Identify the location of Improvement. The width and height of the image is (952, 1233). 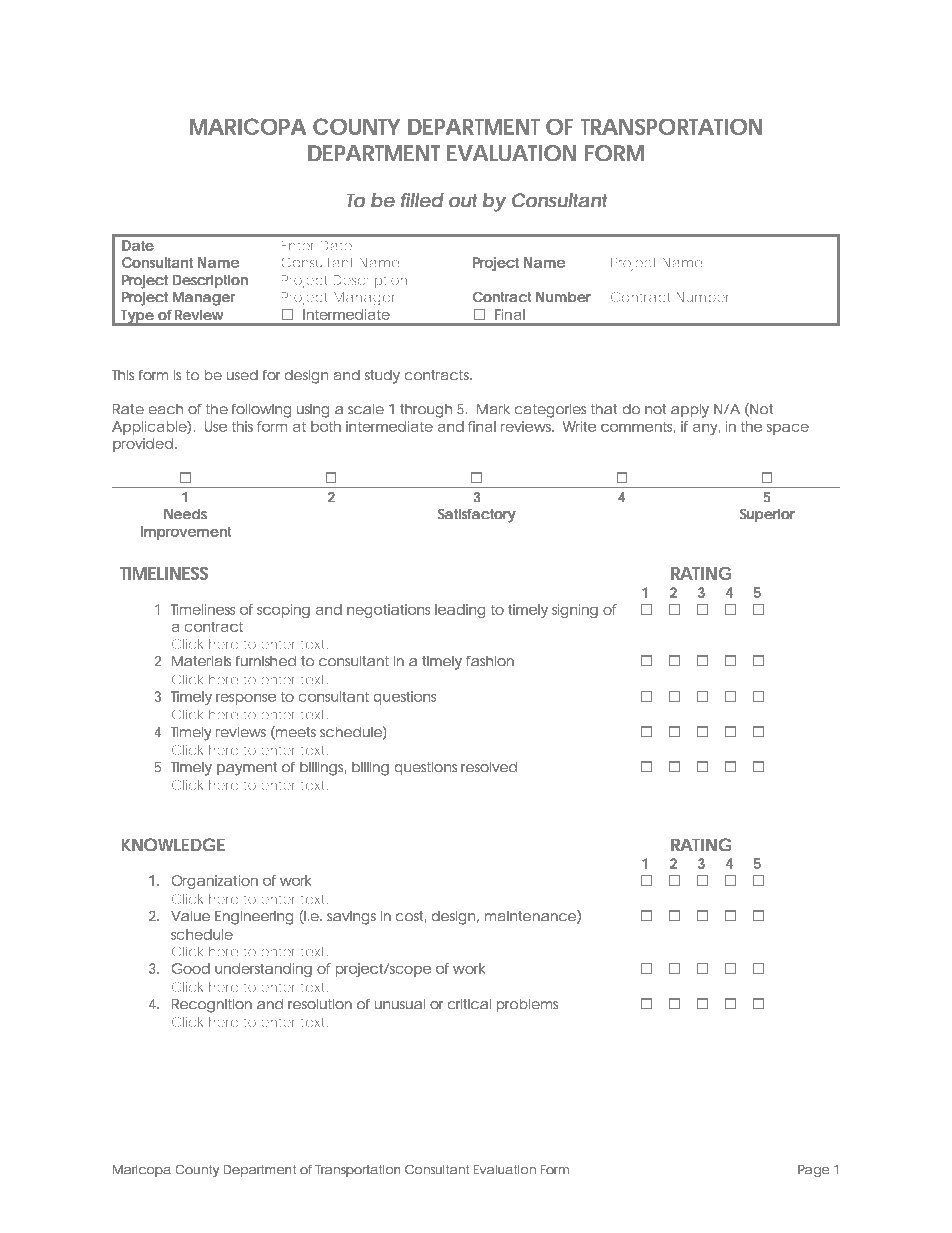
(186, 533).
